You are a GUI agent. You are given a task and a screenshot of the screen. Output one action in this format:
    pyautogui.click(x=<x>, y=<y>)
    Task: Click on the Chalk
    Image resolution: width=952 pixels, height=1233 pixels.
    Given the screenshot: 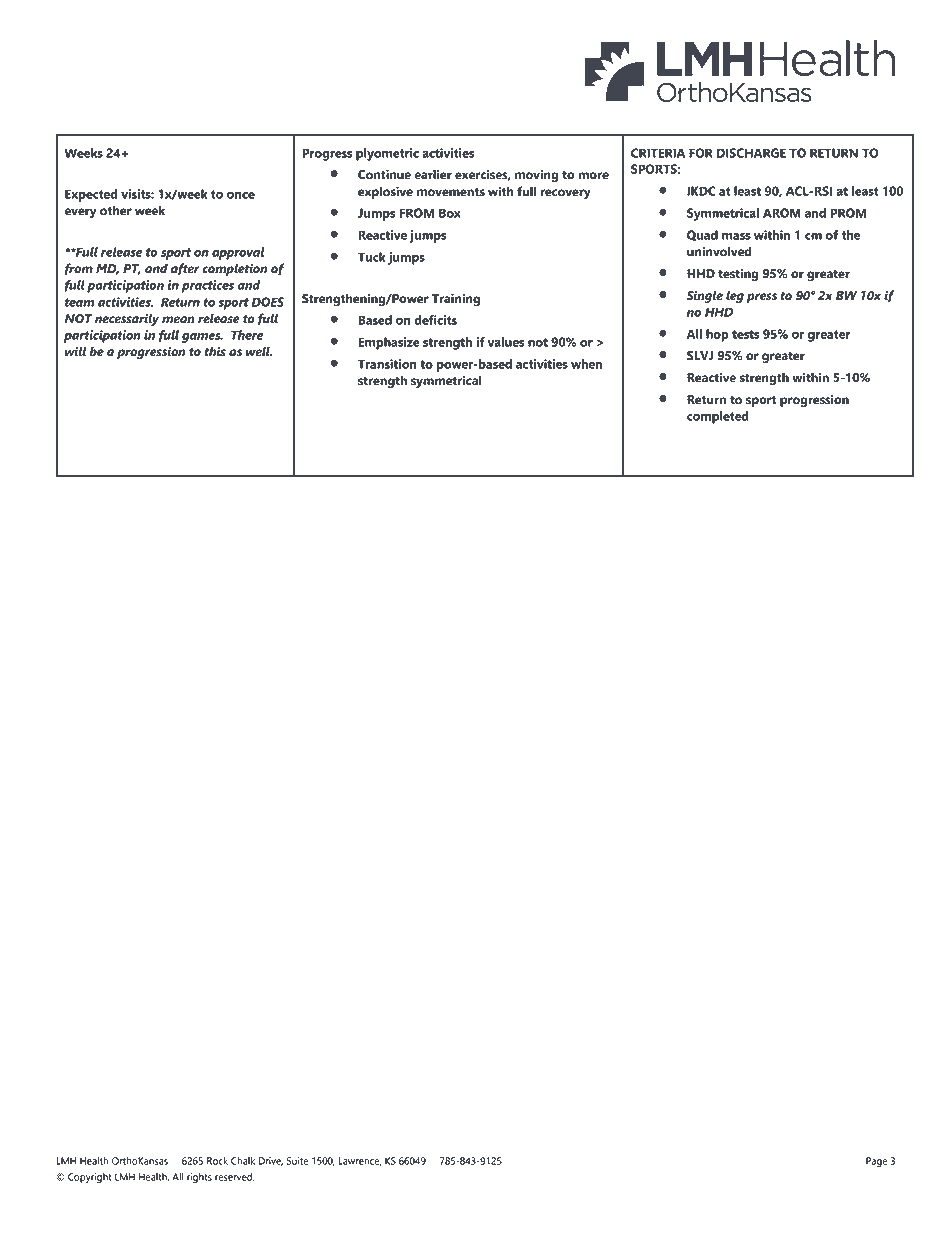 What is the action you would take?
    pyautogui.click(x=243, y=1161)
